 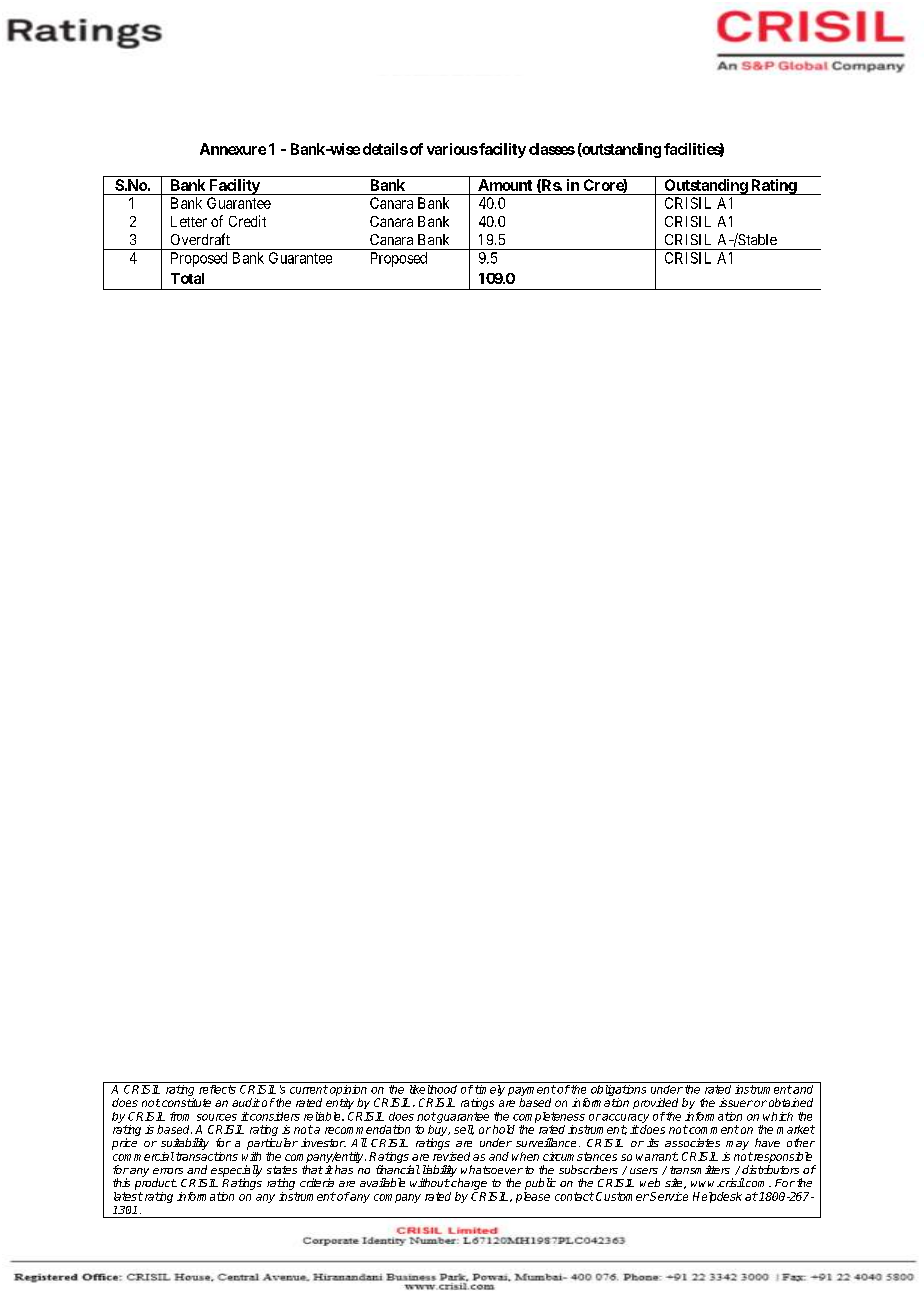 I want to click on Credit, so click(x=247, y=221).
